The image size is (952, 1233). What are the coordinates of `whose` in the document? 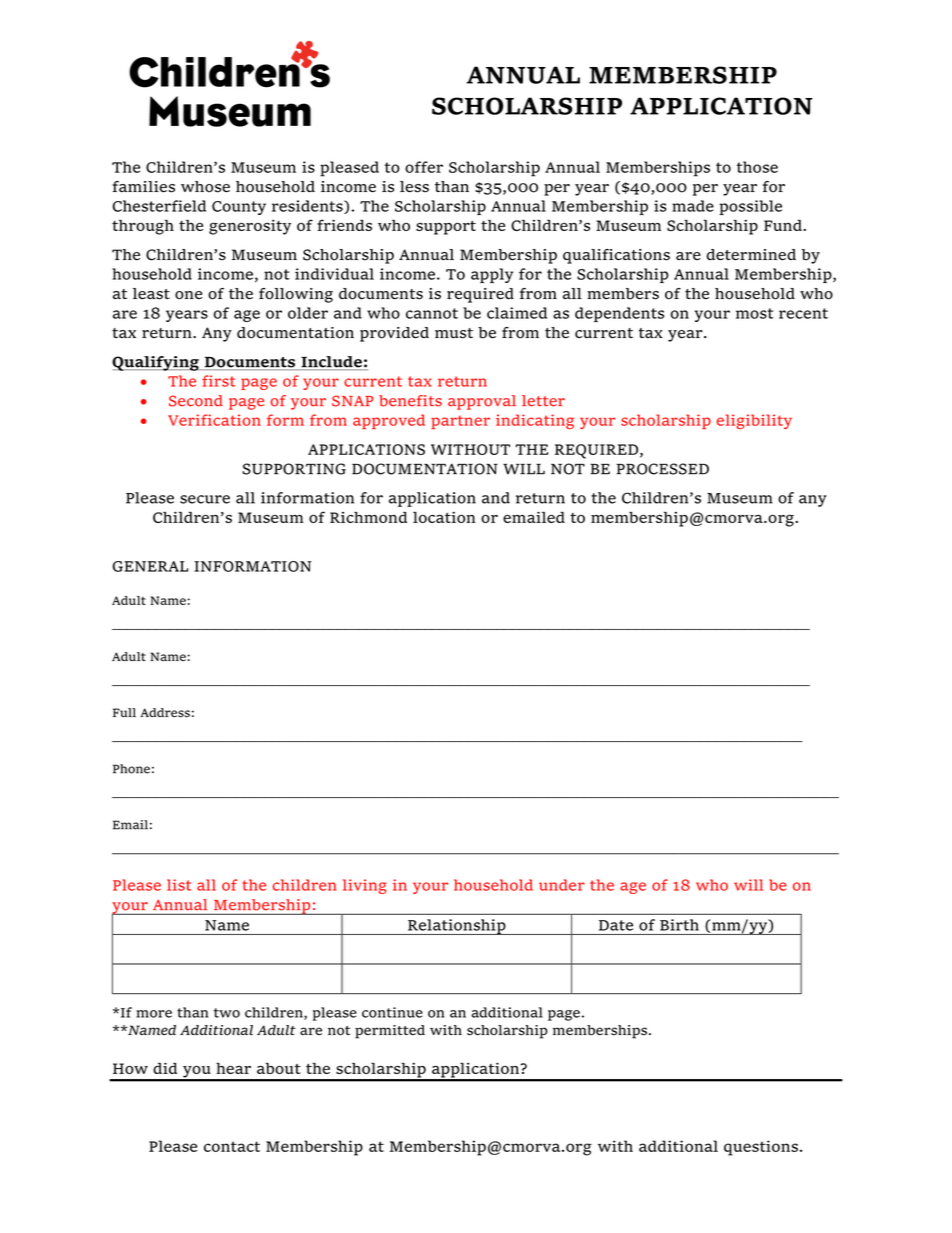 It's located at (205, 187).
